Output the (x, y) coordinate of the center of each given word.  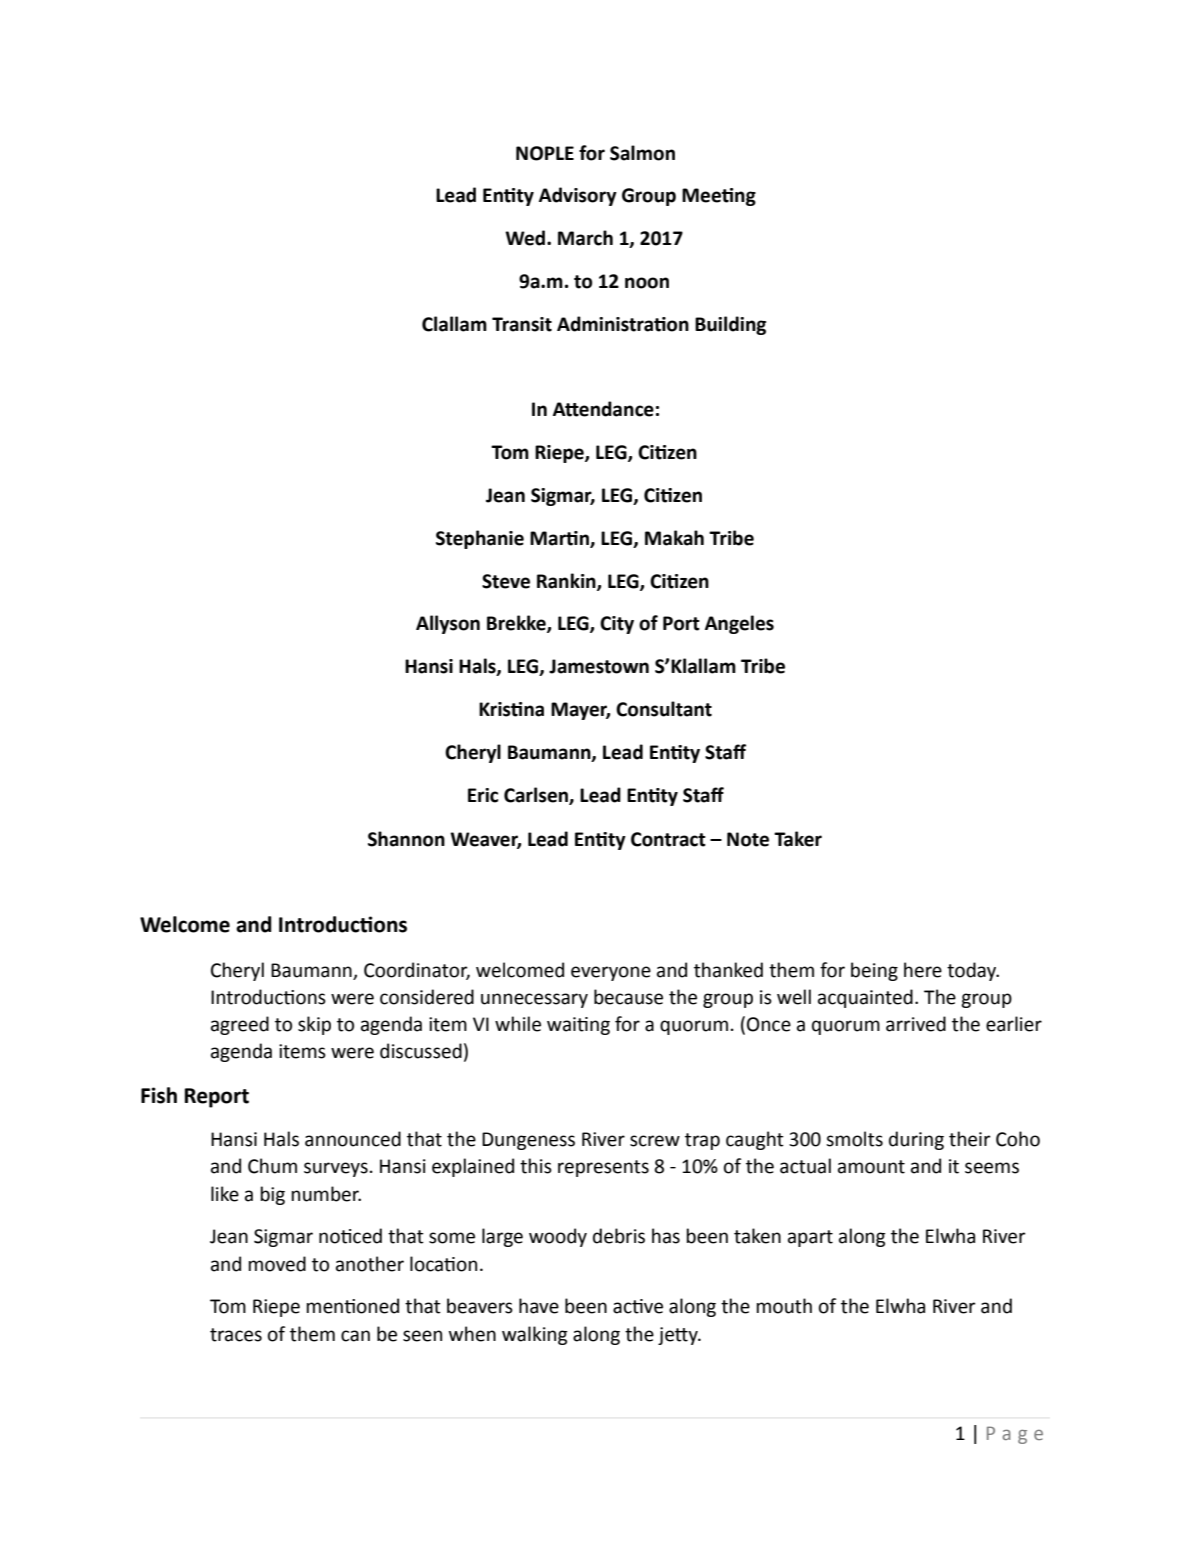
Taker (798, 839)
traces (236, 1335)
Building (730, 325)
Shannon (406, 839)
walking (535, 1335)
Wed (526, 238)
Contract (668, 839)
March (585, 238)
